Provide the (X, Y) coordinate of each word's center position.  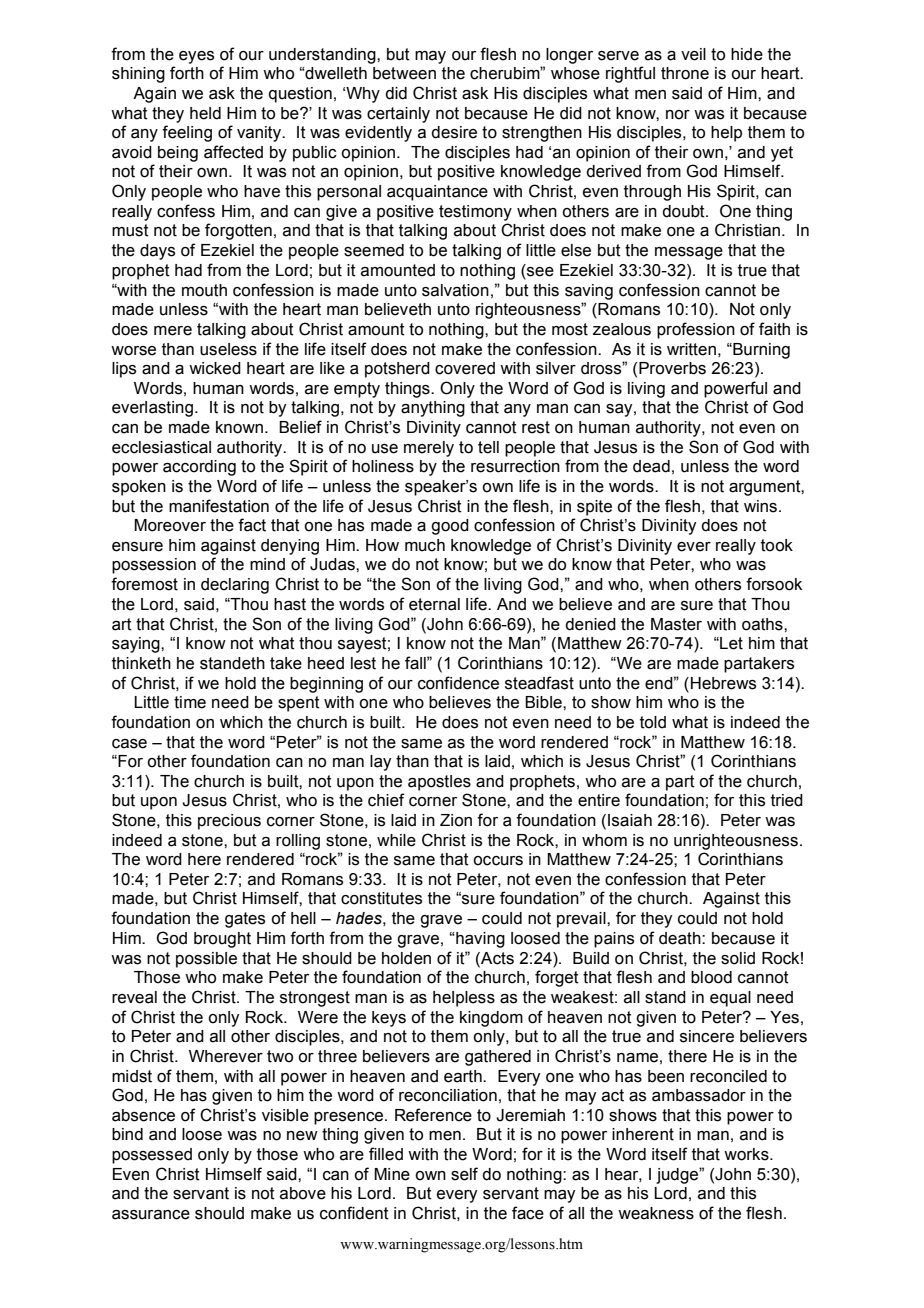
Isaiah (630, 820)
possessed (152, 1156)
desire (454, 132)
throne (685, 73)
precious (229, 822)
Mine (392, 1174)
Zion (456, 820)
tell (488, 447)
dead (651, 466)
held (205, 113)
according (199, 468)
